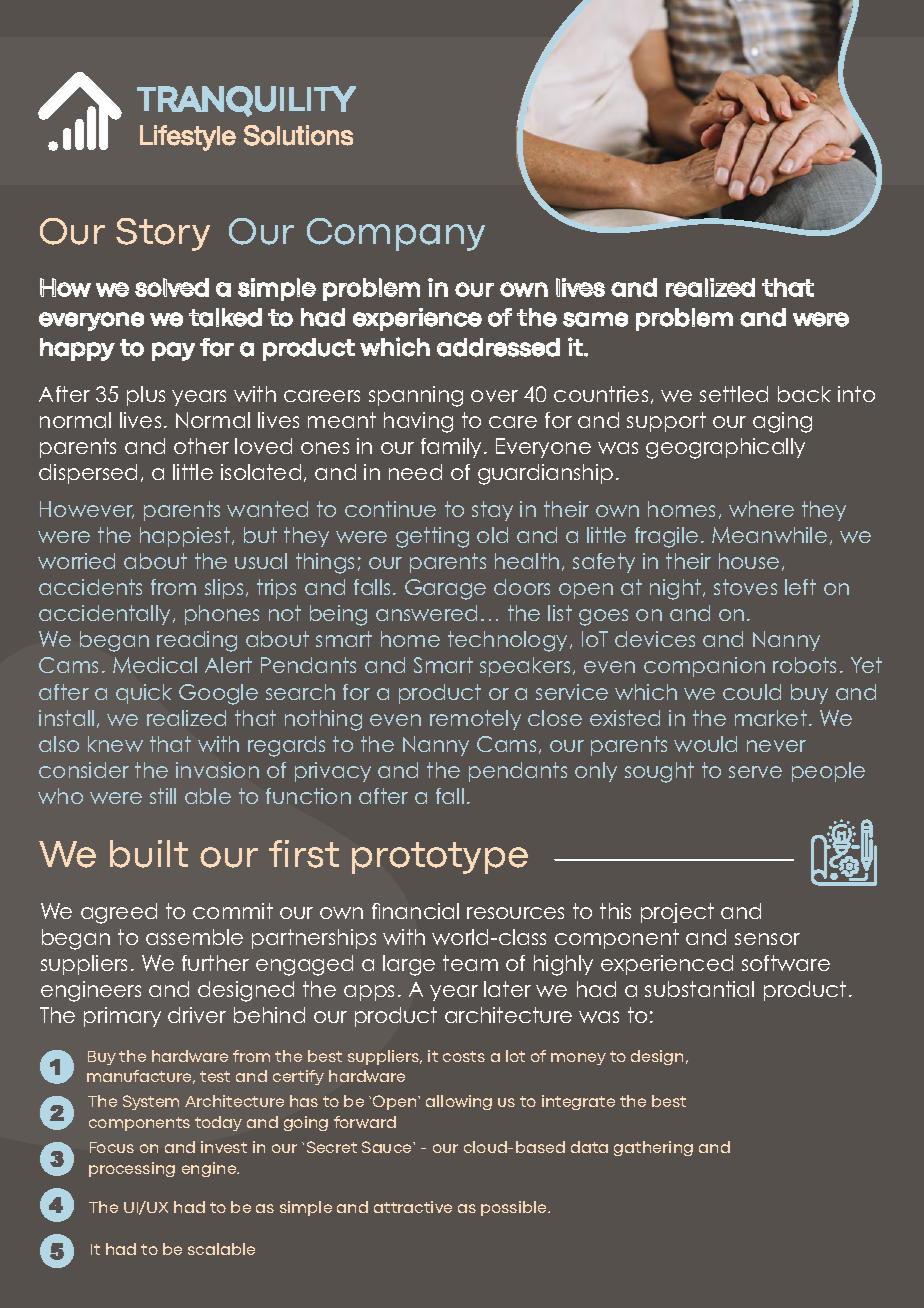 The image size is (924, 1308). I want to click on Garage, so click(445, 589).
